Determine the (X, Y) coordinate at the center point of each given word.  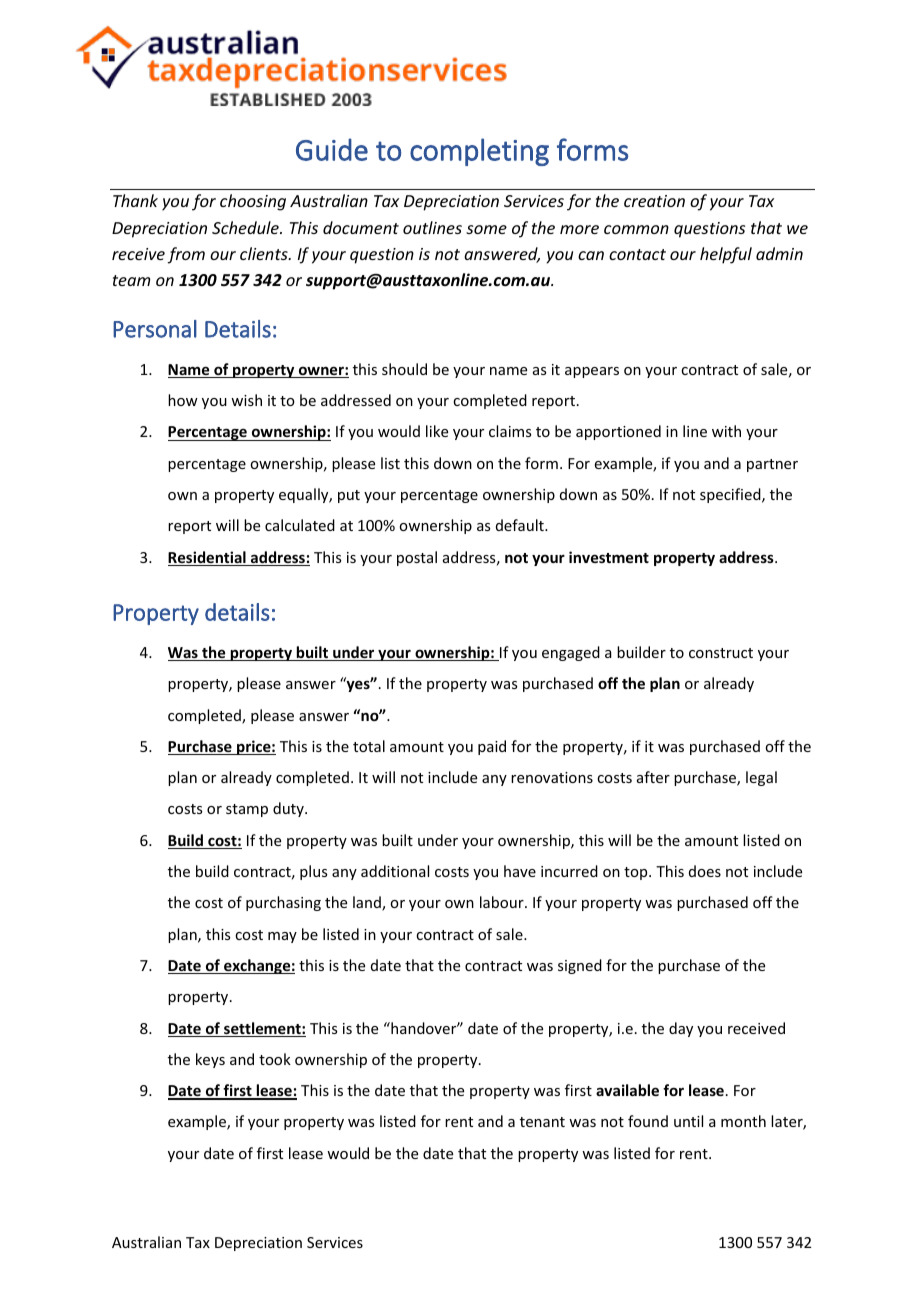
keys (210, 1060)
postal (417, 558)
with (726, 431)
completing (479, 152)
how (183, 400)
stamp (247, 810)
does (705, 871)
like (437, 431)
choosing (253, 202)
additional (395, 871)
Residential (208, 558)
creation (654, 201)
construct (721, 653)
